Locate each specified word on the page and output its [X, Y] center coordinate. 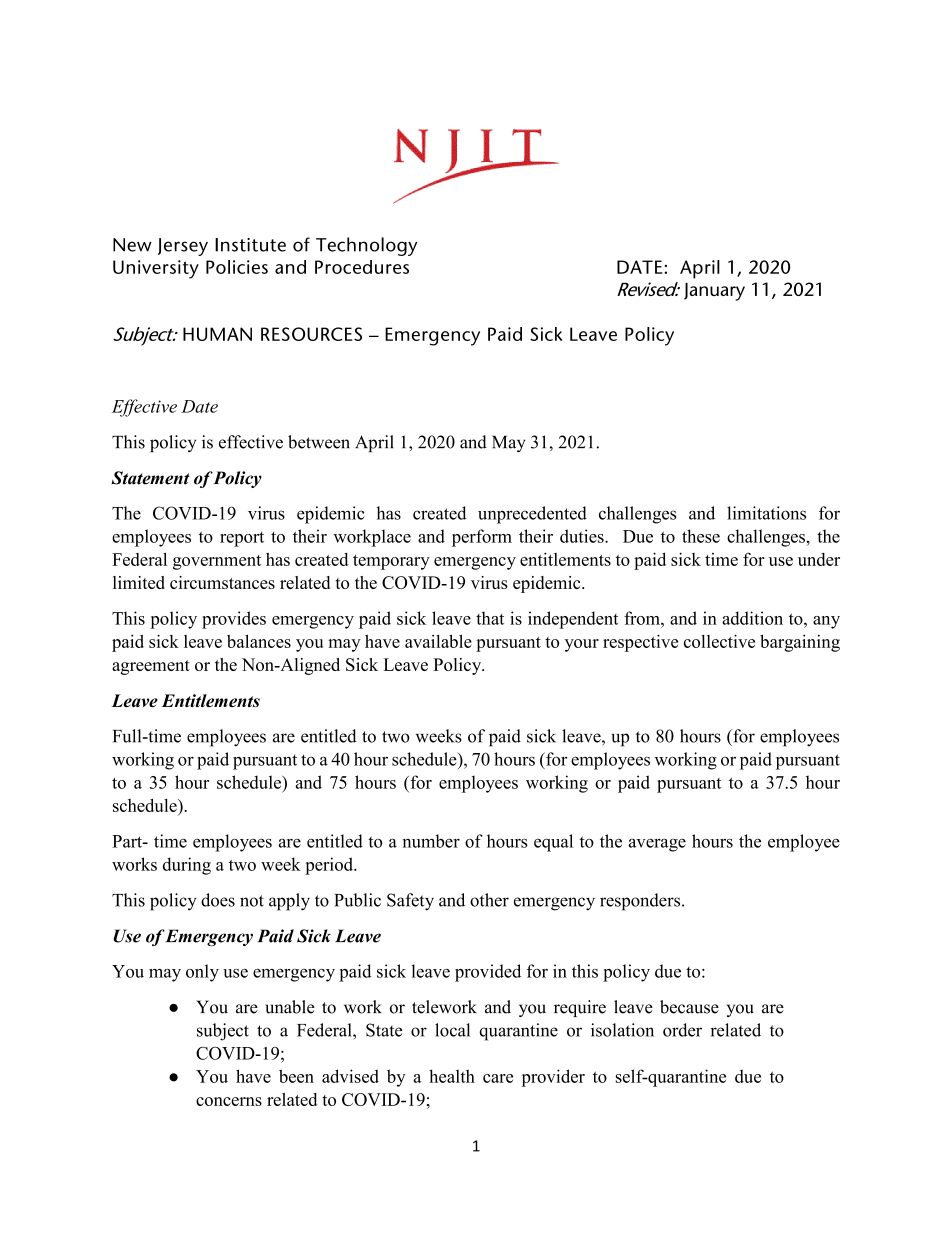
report [242, 539]
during [187, 866]
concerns [229, 1101]
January [714, 292]
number [431, 841]
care [498, 1078]
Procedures [362, 267]
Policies [237, 267]
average [657, 845]
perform [482, 538]
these [701, 536]
